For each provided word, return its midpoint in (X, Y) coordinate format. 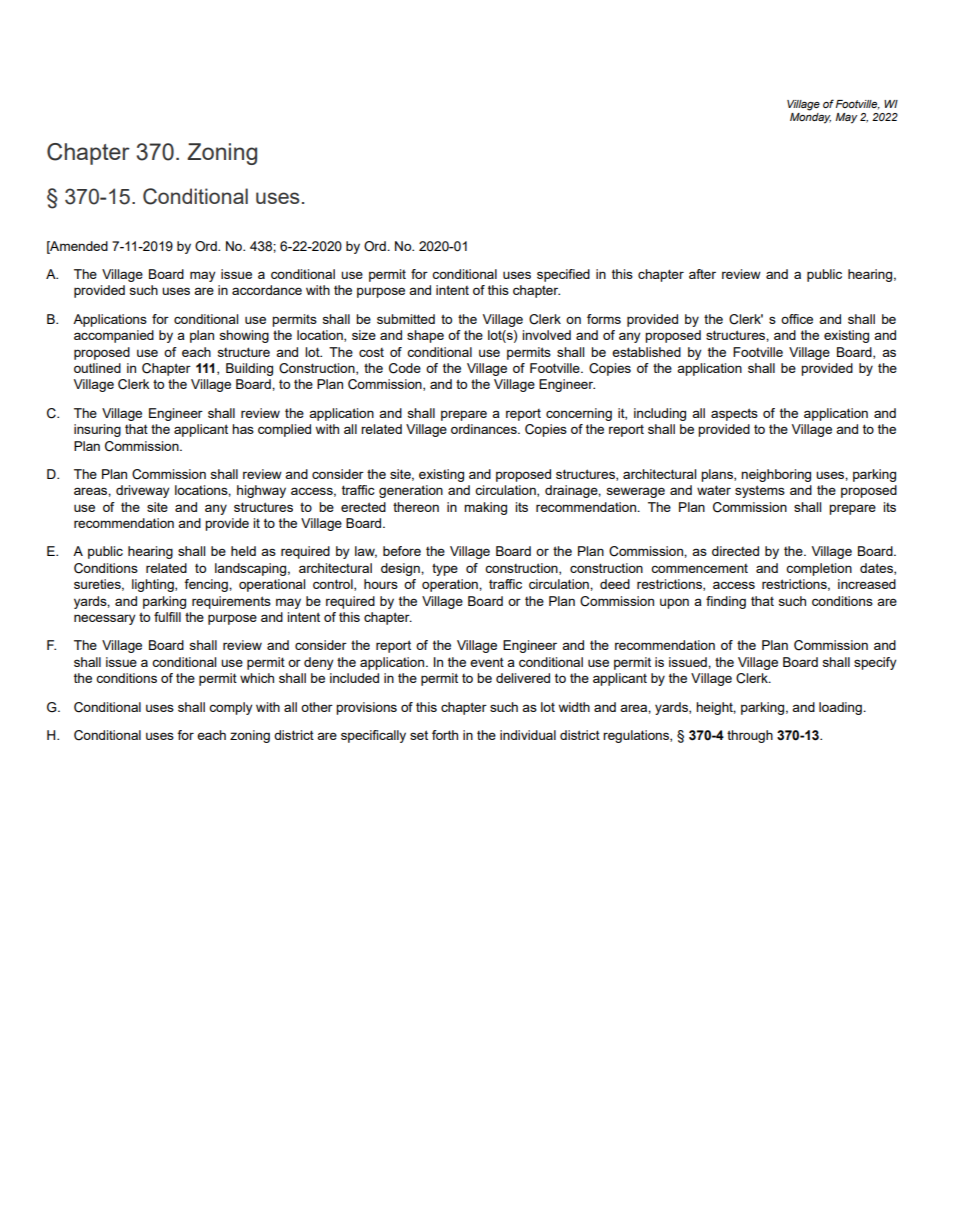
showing (244, 336)
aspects (734, 414)
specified (563, 275)
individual (528, 735)
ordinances (485, 429)
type (445, 569)
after (702, 274)
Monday (810, 117)
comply (231, 708)
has (243, 429)
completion (819, 569)
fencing (207, 585)
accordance (267, 290)
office (797, 319)
